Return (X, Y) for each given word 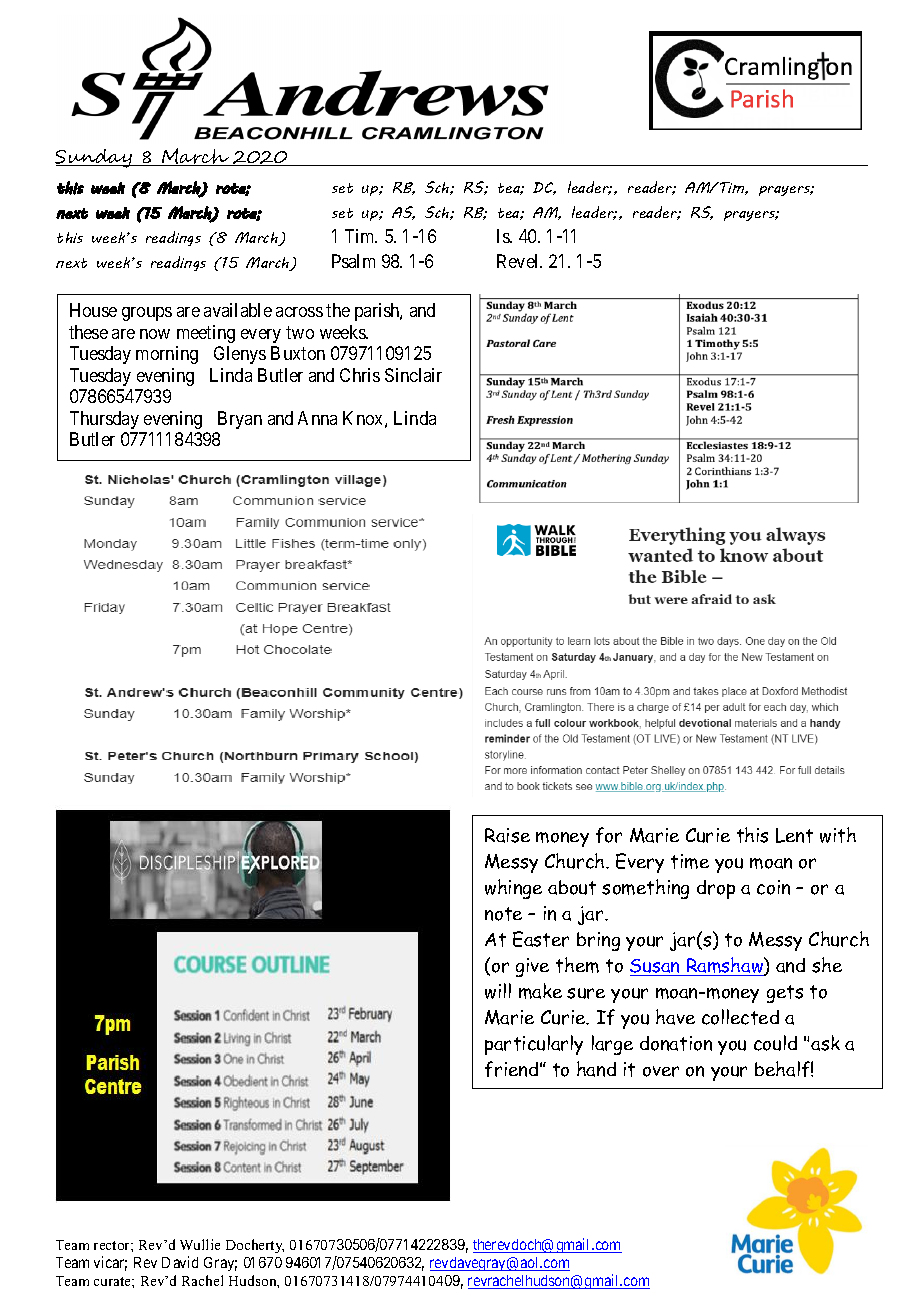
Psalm (353, 261)
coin (773, 887)
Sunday (94, 158)
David (180, 1262)
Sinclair (413, 375)
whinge (513, 889)
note (503, 914)
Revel (519, 261)
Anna (317, 418)
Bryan (240, 420)
